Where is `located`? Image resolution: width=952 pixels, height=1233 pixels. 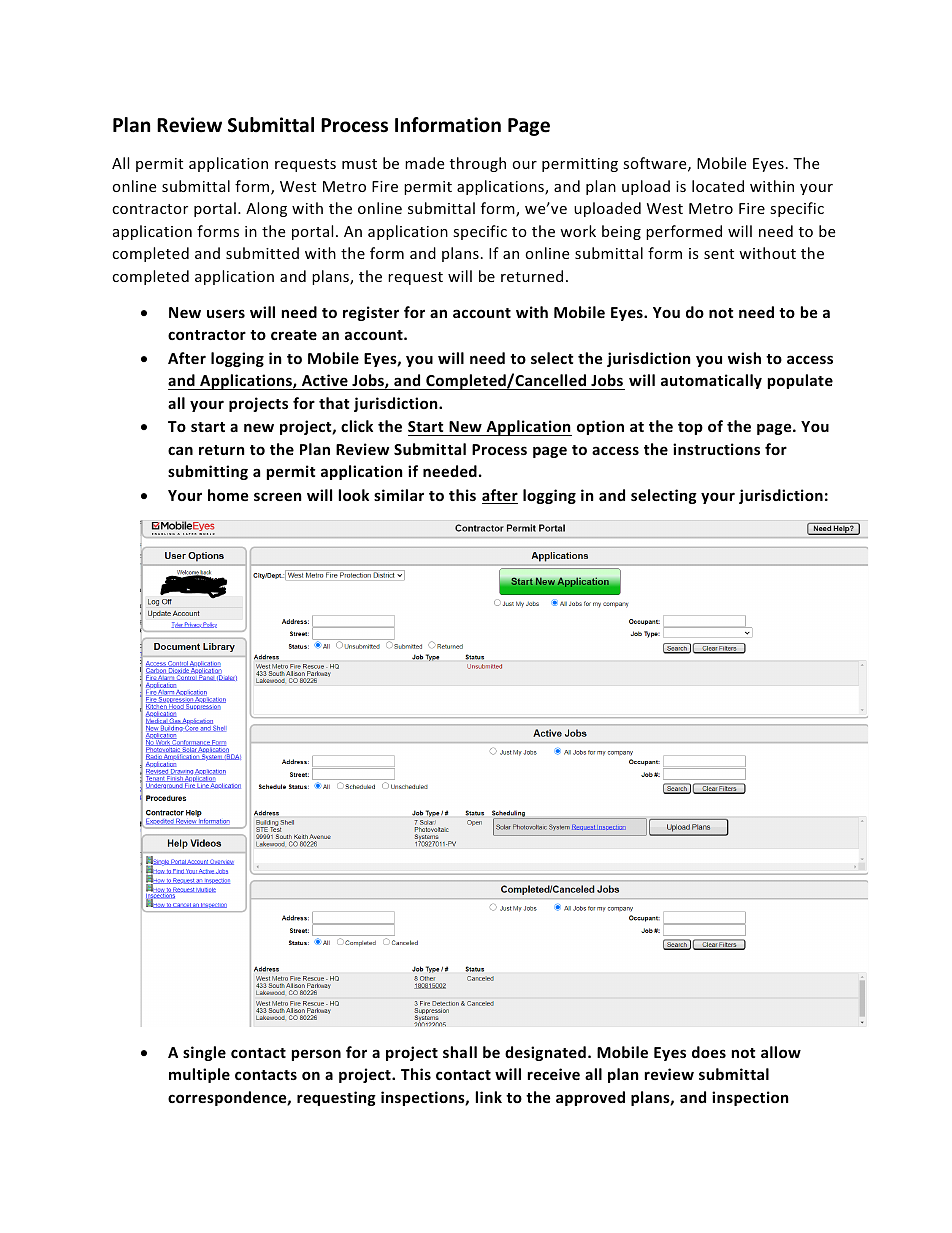 located is located at coordinates (718, 186).
